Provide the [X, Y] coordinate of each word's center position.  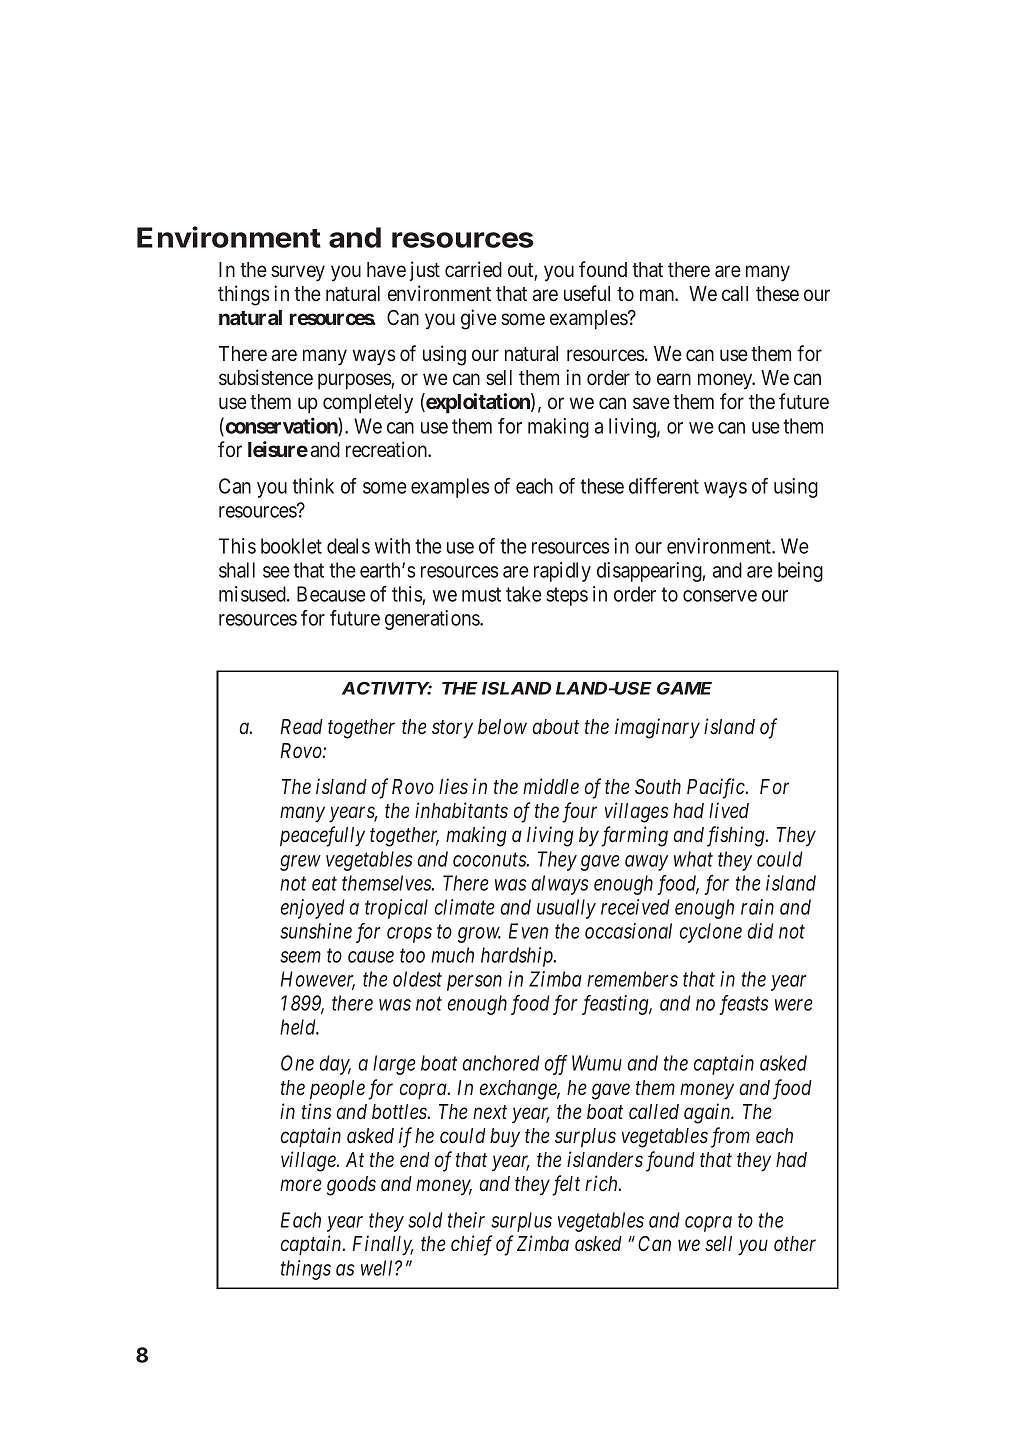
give [479, 319]
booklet [291, 546]
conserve [720, 596]
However [318, 980]
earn [674, 379]
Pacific [717, 788]
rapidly [562, 572]
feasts [743, 1005]
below [502, 726]
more [301, 1185]
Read [302, 726]
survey [298, 273]
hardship [518, 957]
